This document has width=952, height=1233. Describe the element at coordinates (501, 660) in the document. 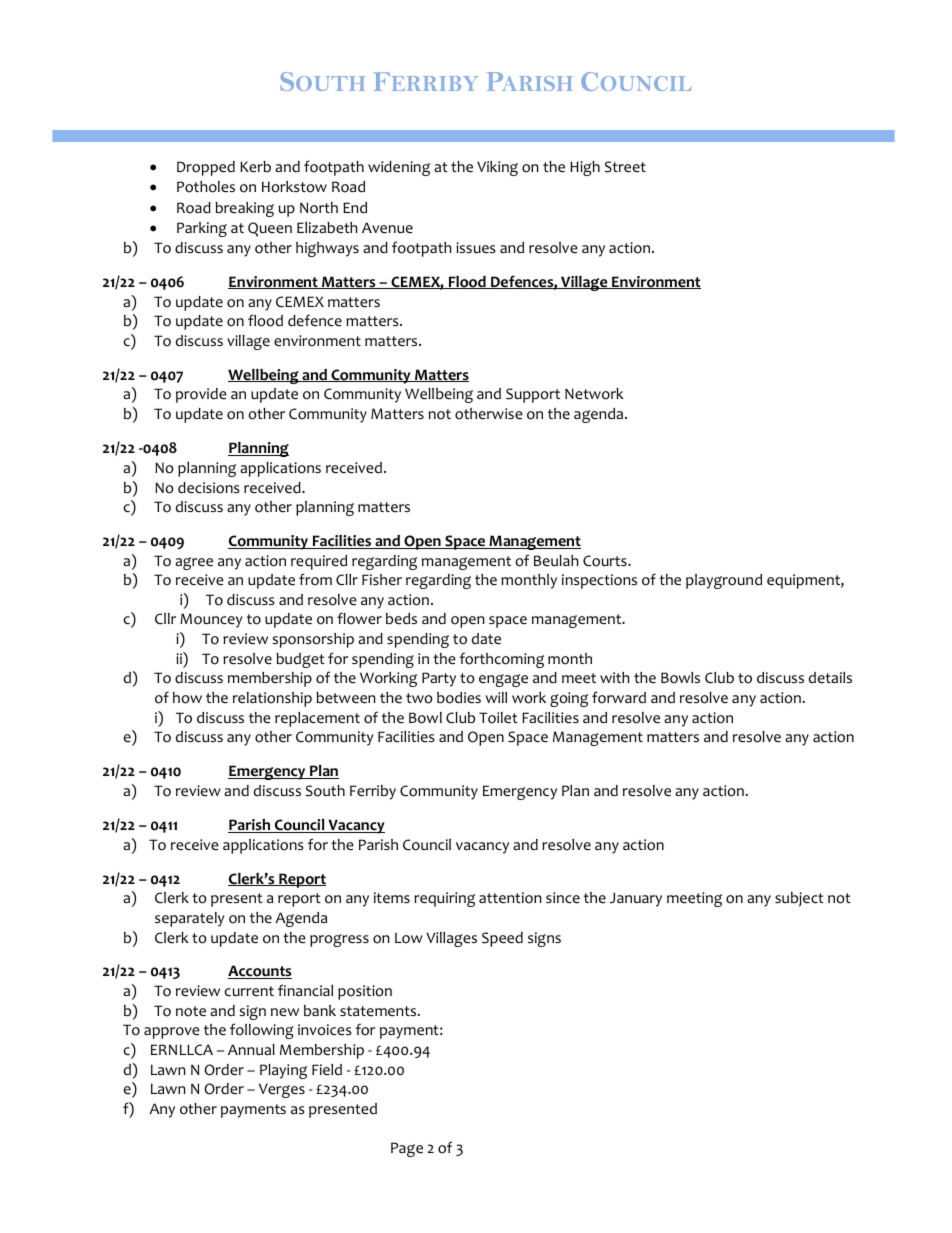

I see `forthcoming` at that location.
